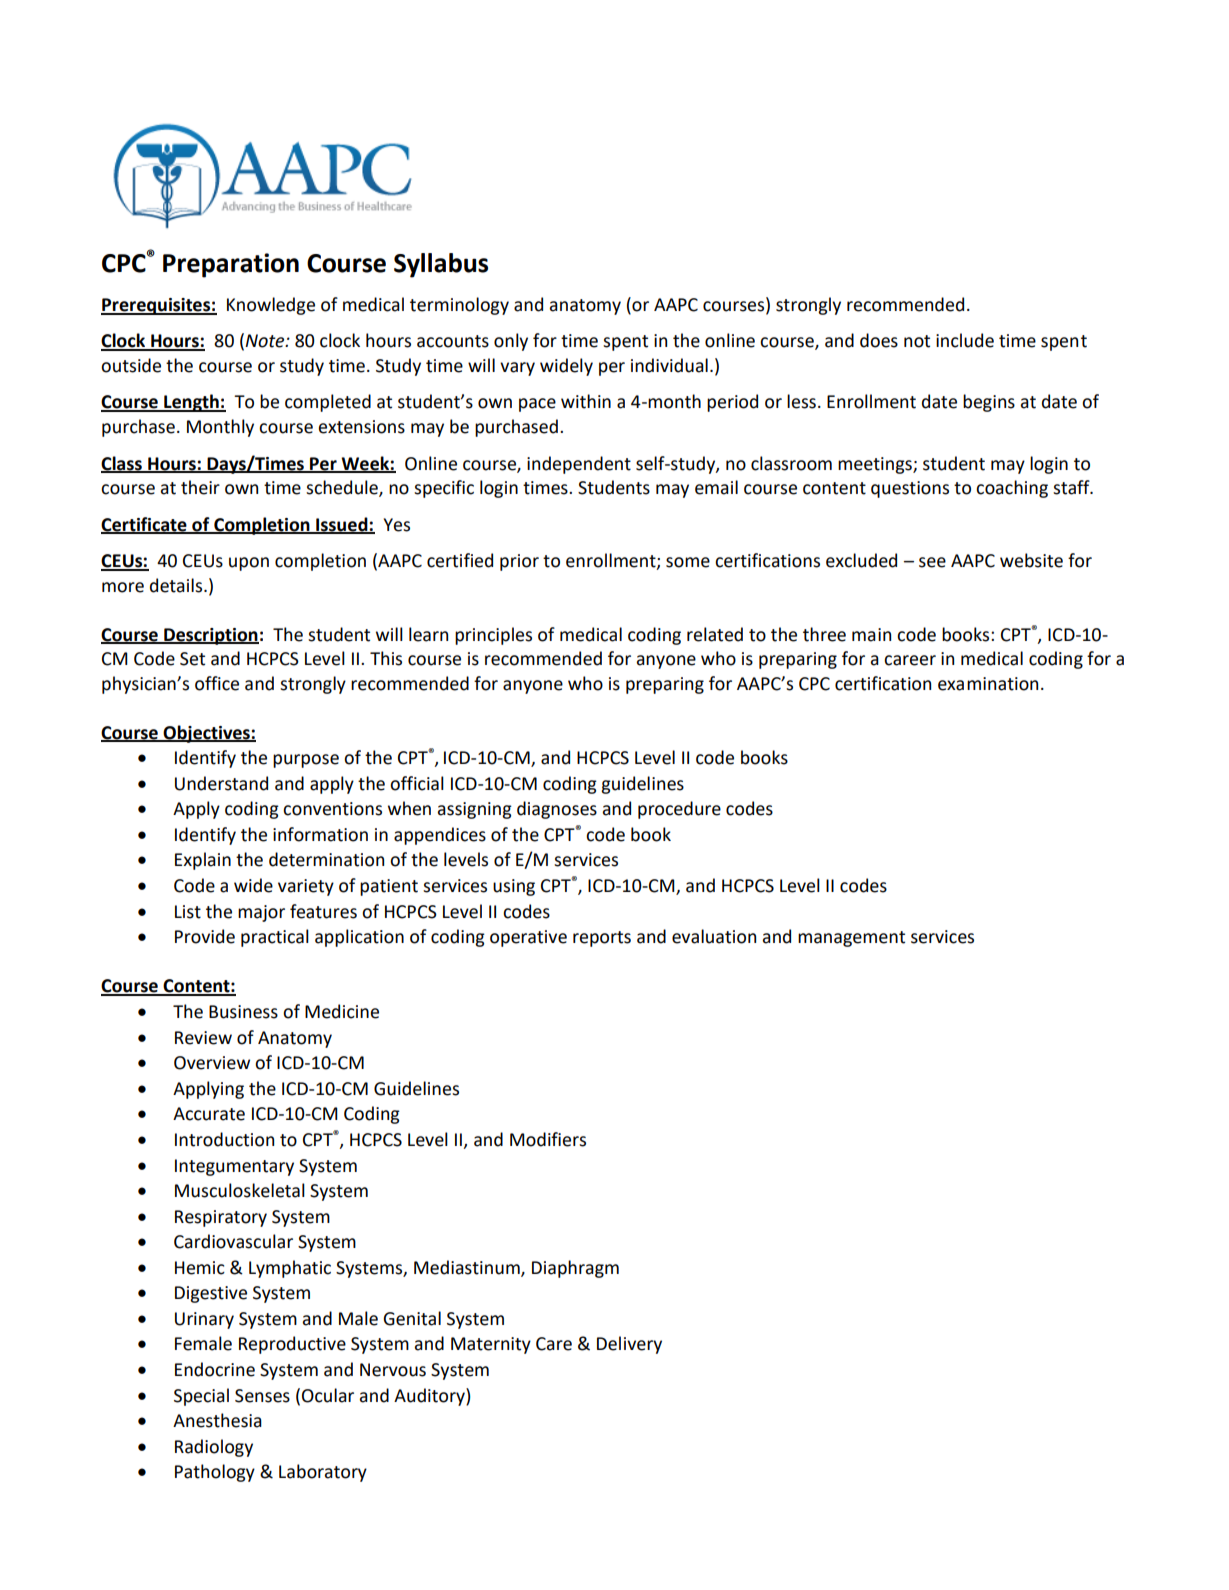  I want to click on only, so click(511, 342).
